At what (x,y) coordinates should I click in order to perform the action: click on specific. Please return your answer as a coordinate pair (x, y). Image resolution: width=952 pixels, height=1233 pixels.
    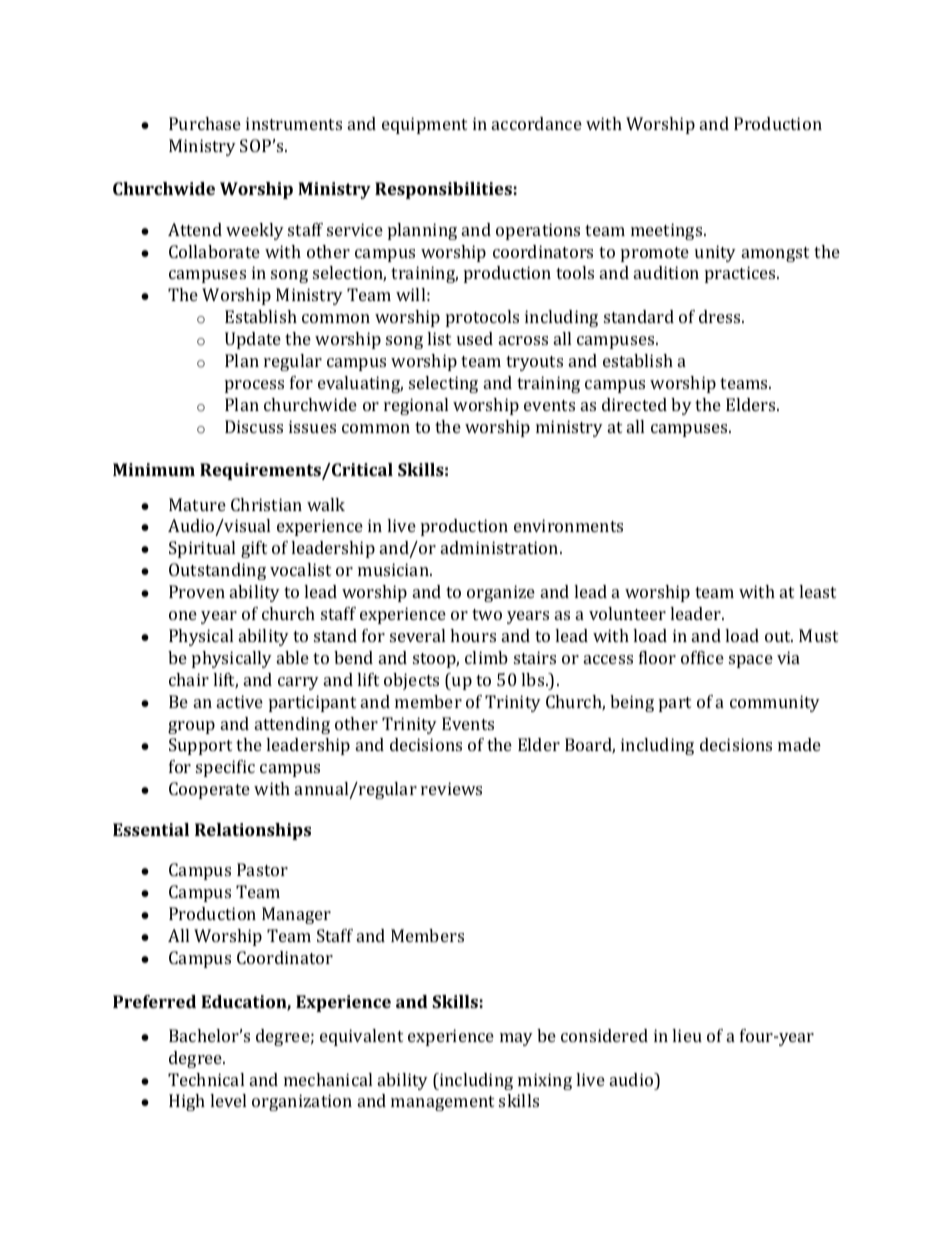
    Looking at the image, I should click on (225, 768).
